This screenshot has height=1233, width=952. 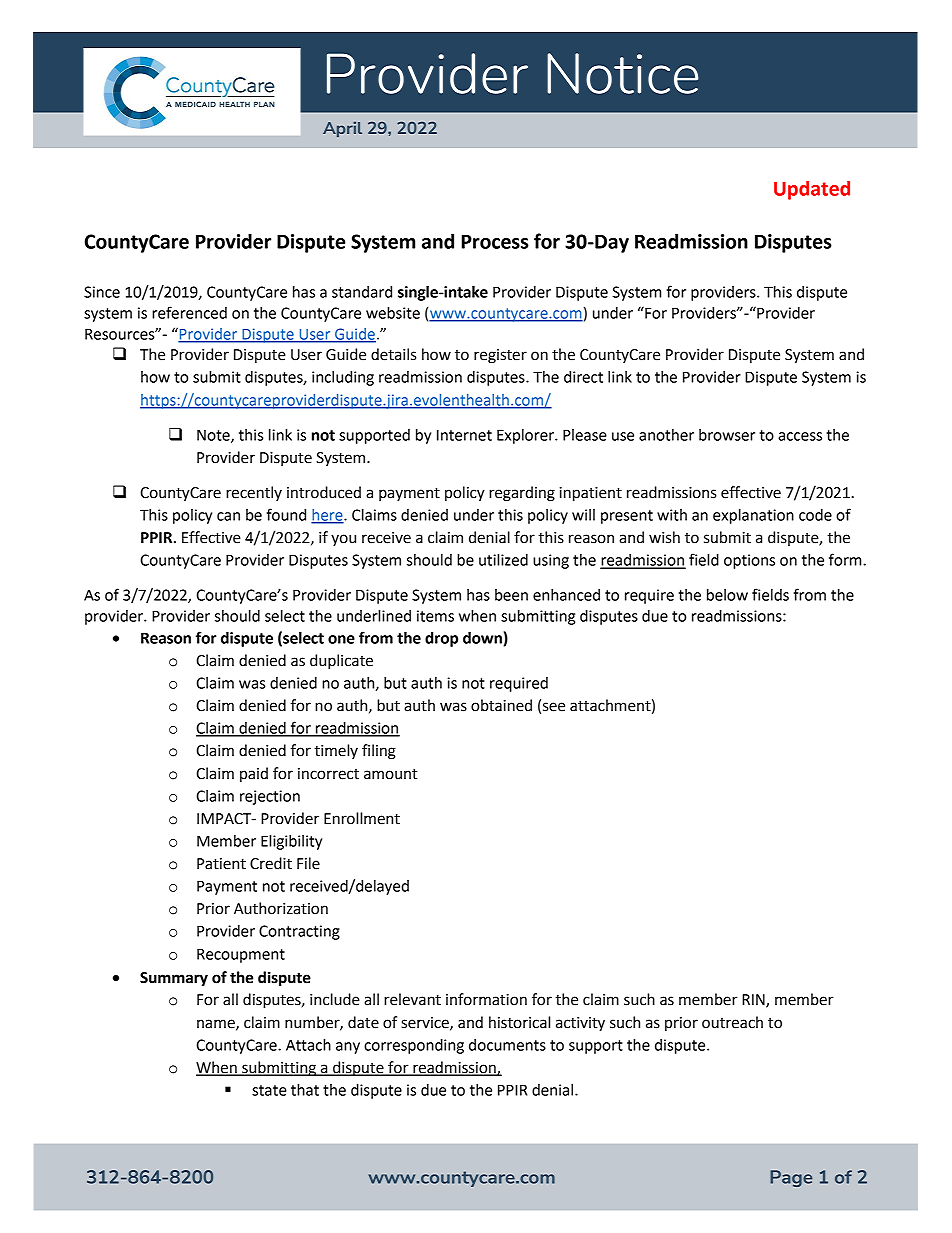 I want to click on April, so click(x=342, y=129).
